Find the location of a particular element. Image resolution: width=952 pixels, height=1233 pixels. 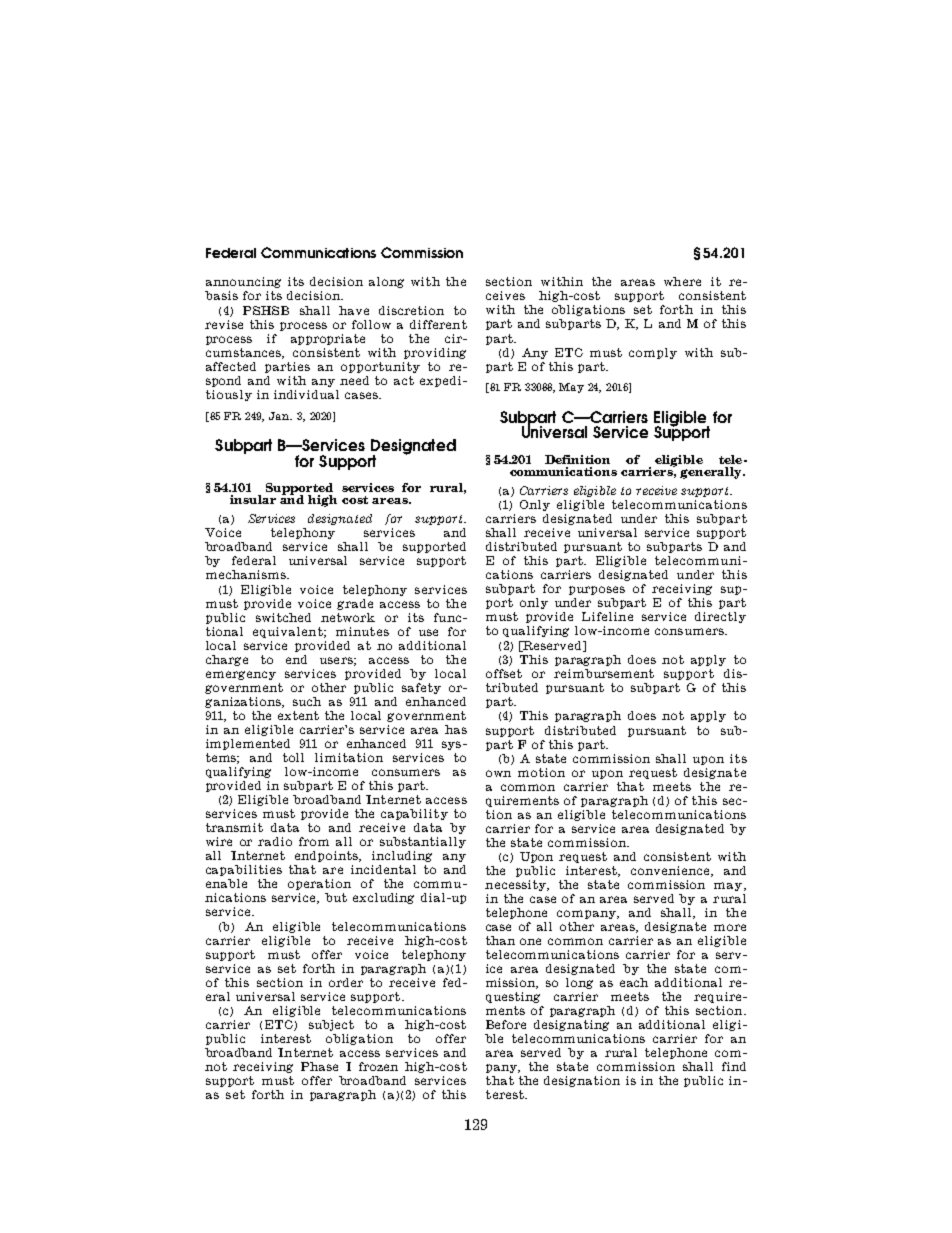

where is located at coordinates (682, 281).
